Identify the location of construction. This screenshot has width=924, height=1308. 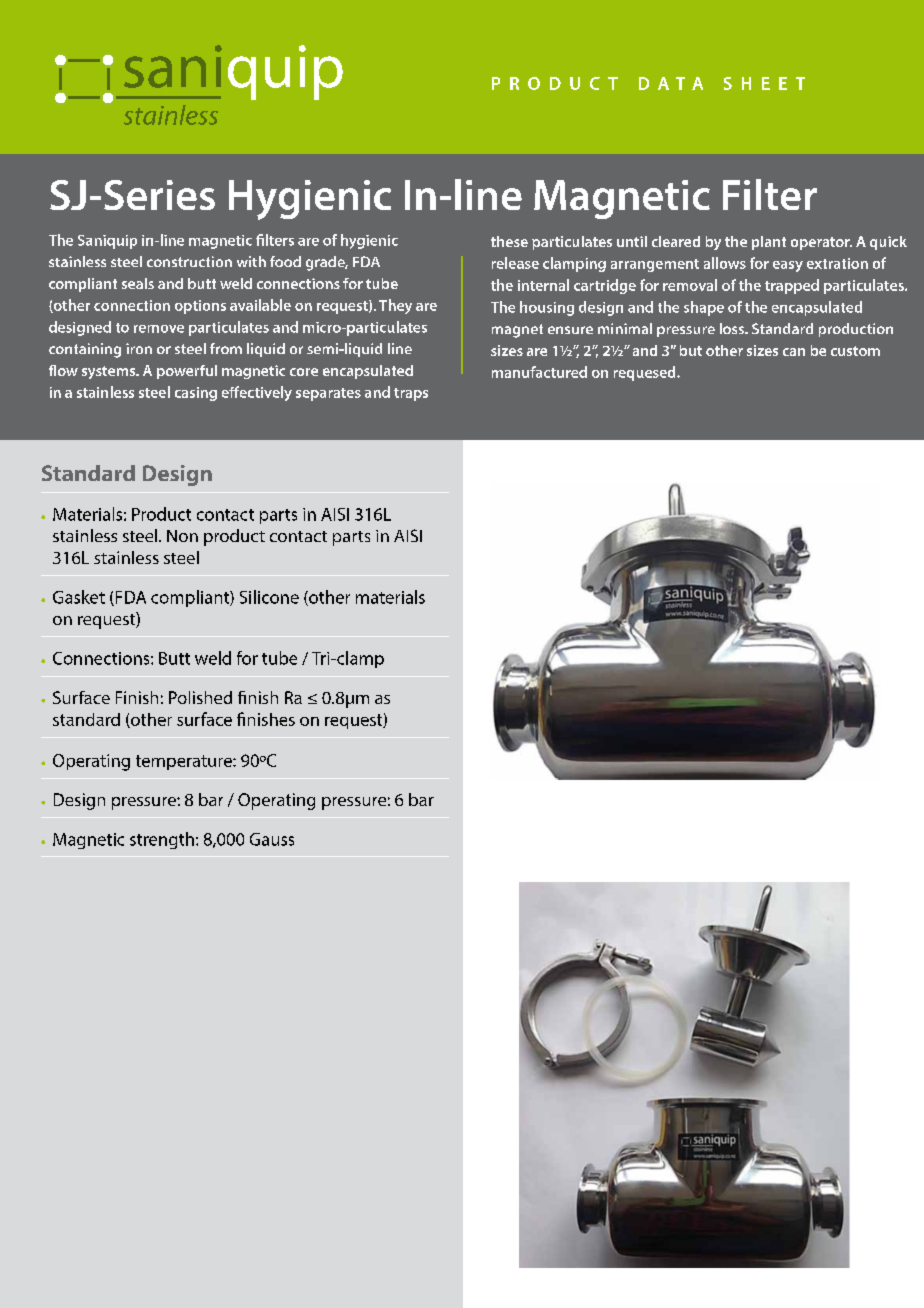
(189, 261).
